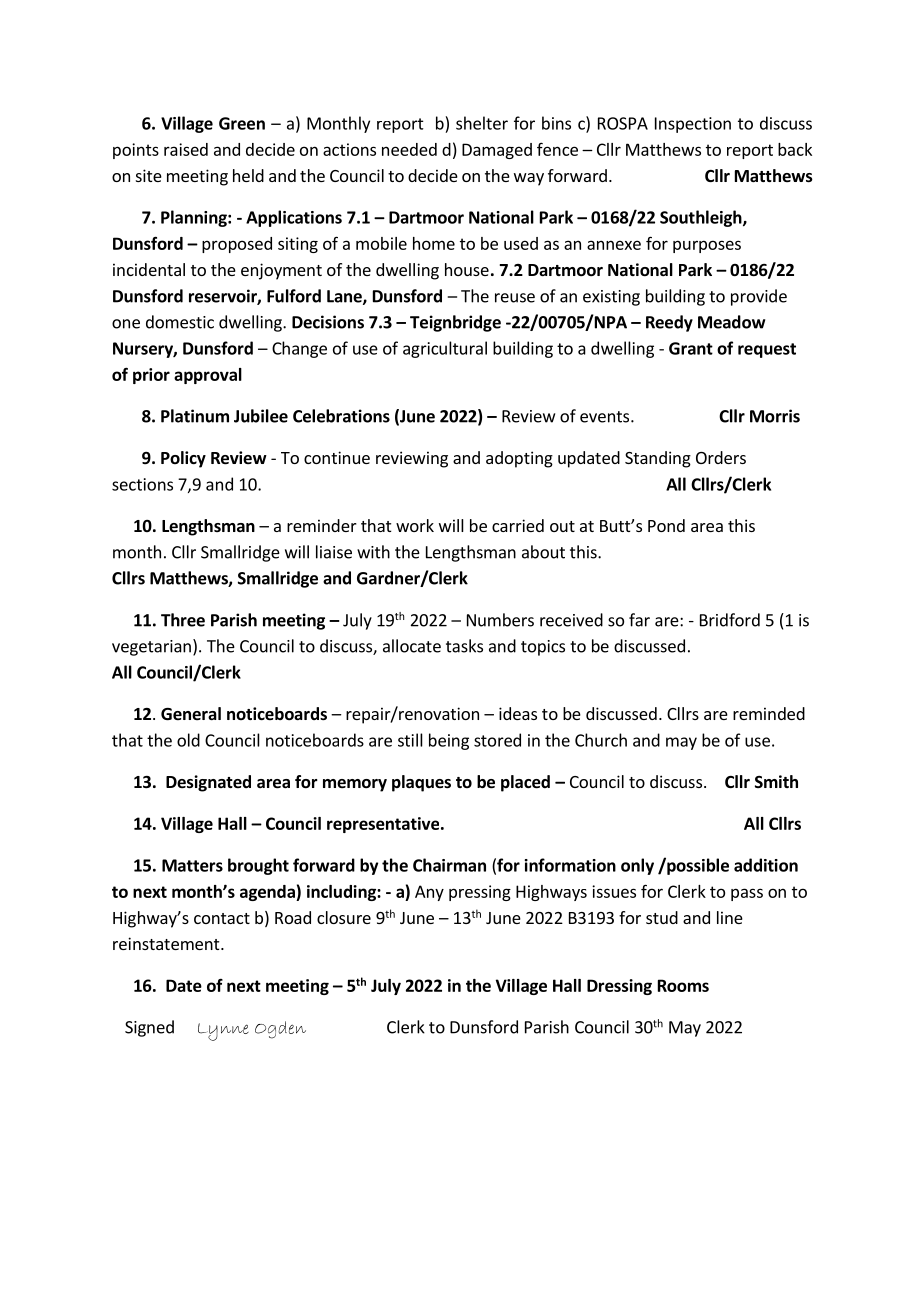 The height and width of the screenshot is (1308, 924). I want to click on Inspection, so click(693, 125).
